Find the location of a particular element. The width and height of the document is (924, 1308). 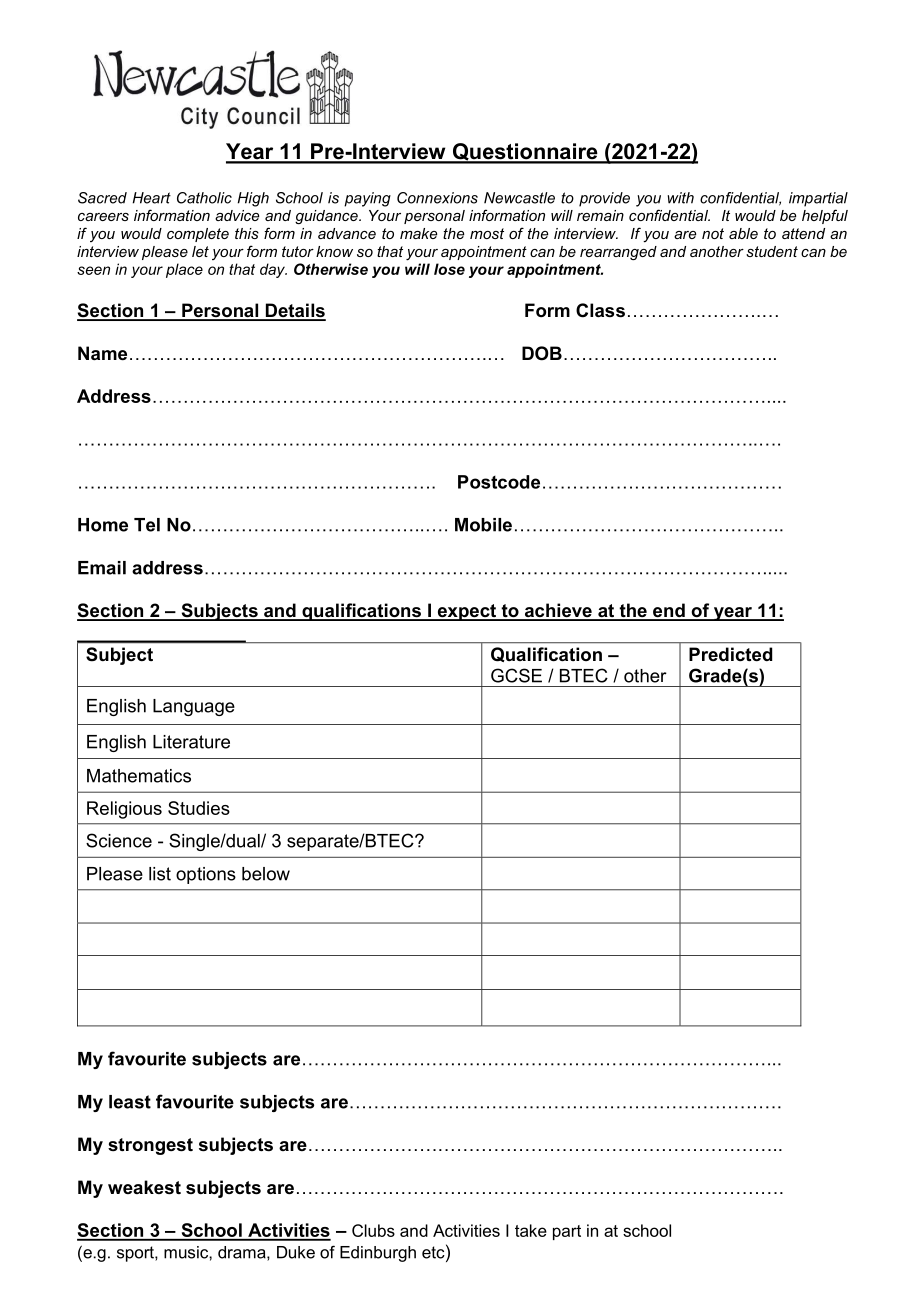

Predicted is located at coordinates (730, 654).
